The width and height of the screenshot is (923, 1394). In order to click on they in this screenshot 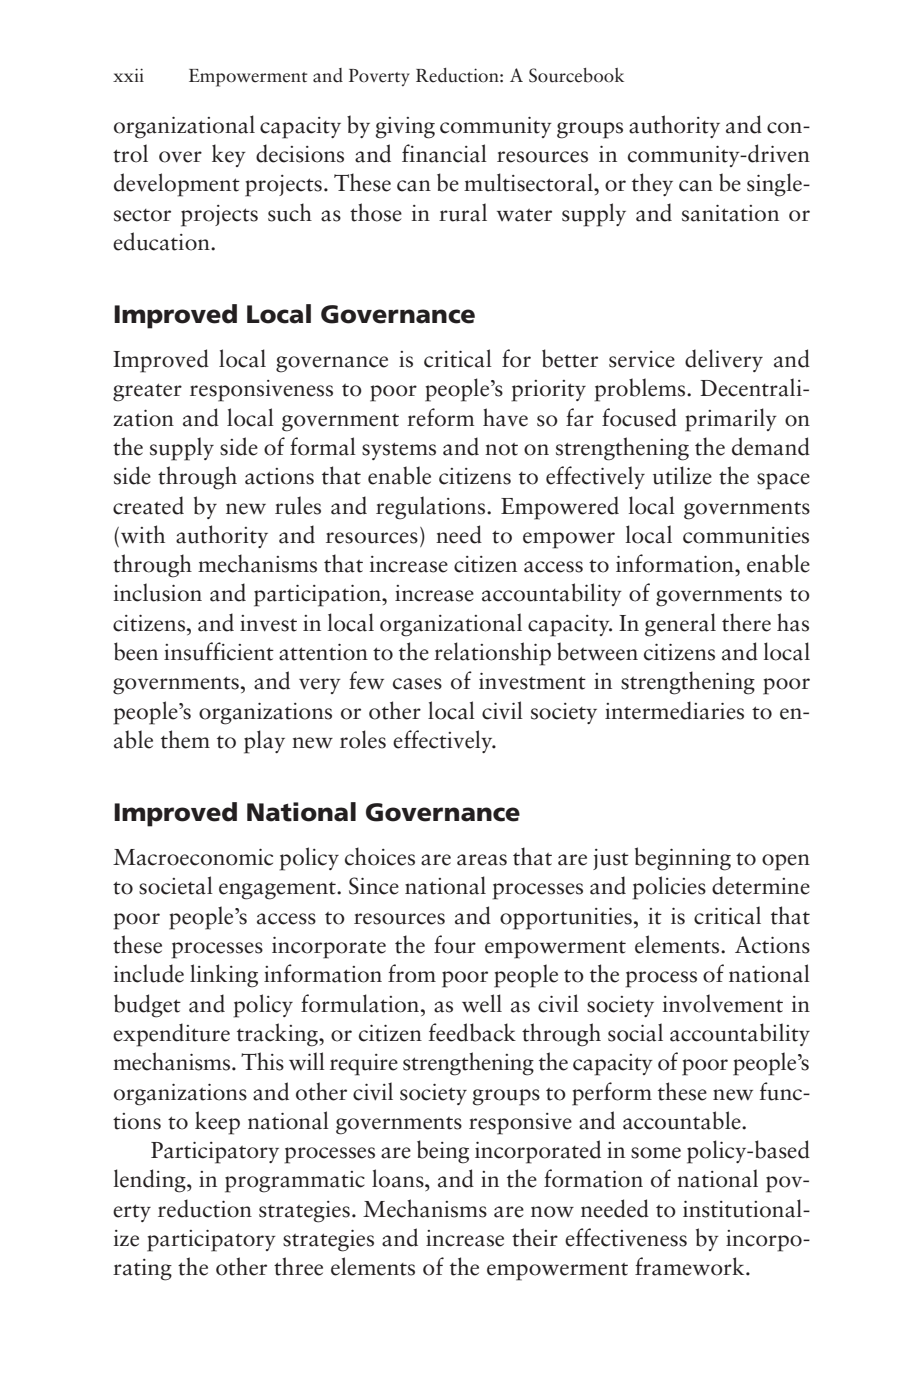, I will do `click(652, 184)`.
